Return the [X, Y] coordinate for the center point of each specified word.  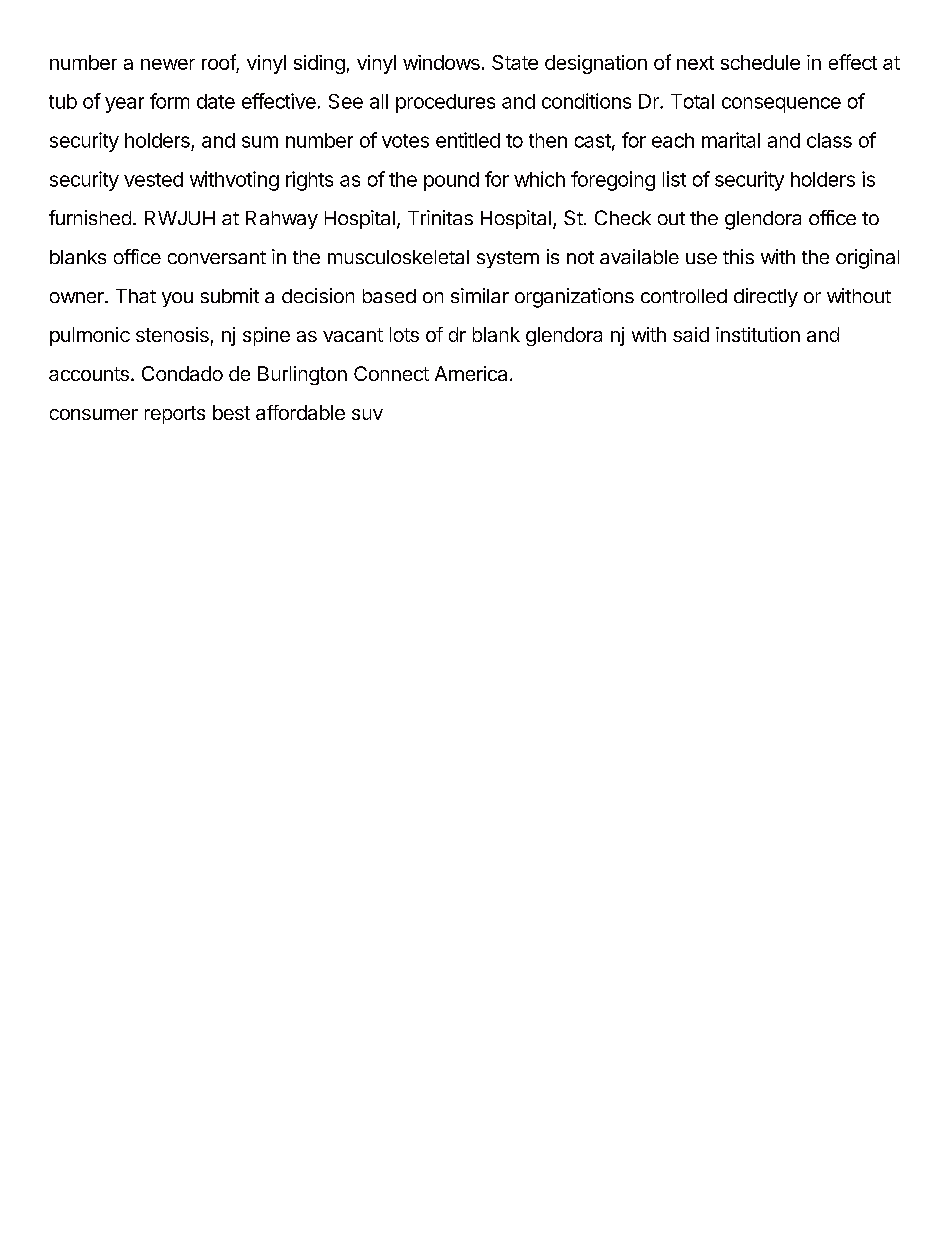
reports [175, 415]
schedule [760, 62]
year [124, 105]
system [508, 259]
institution [758, 334]
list [674, 179]
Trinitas [440, 217]
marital [731, 140]
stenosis [172, 334]
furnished [90, 217]
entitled [468, 140]
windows [441, 62]
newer [168, 64]
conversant [217, 257]
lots [404, 334]
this [738, 256]
